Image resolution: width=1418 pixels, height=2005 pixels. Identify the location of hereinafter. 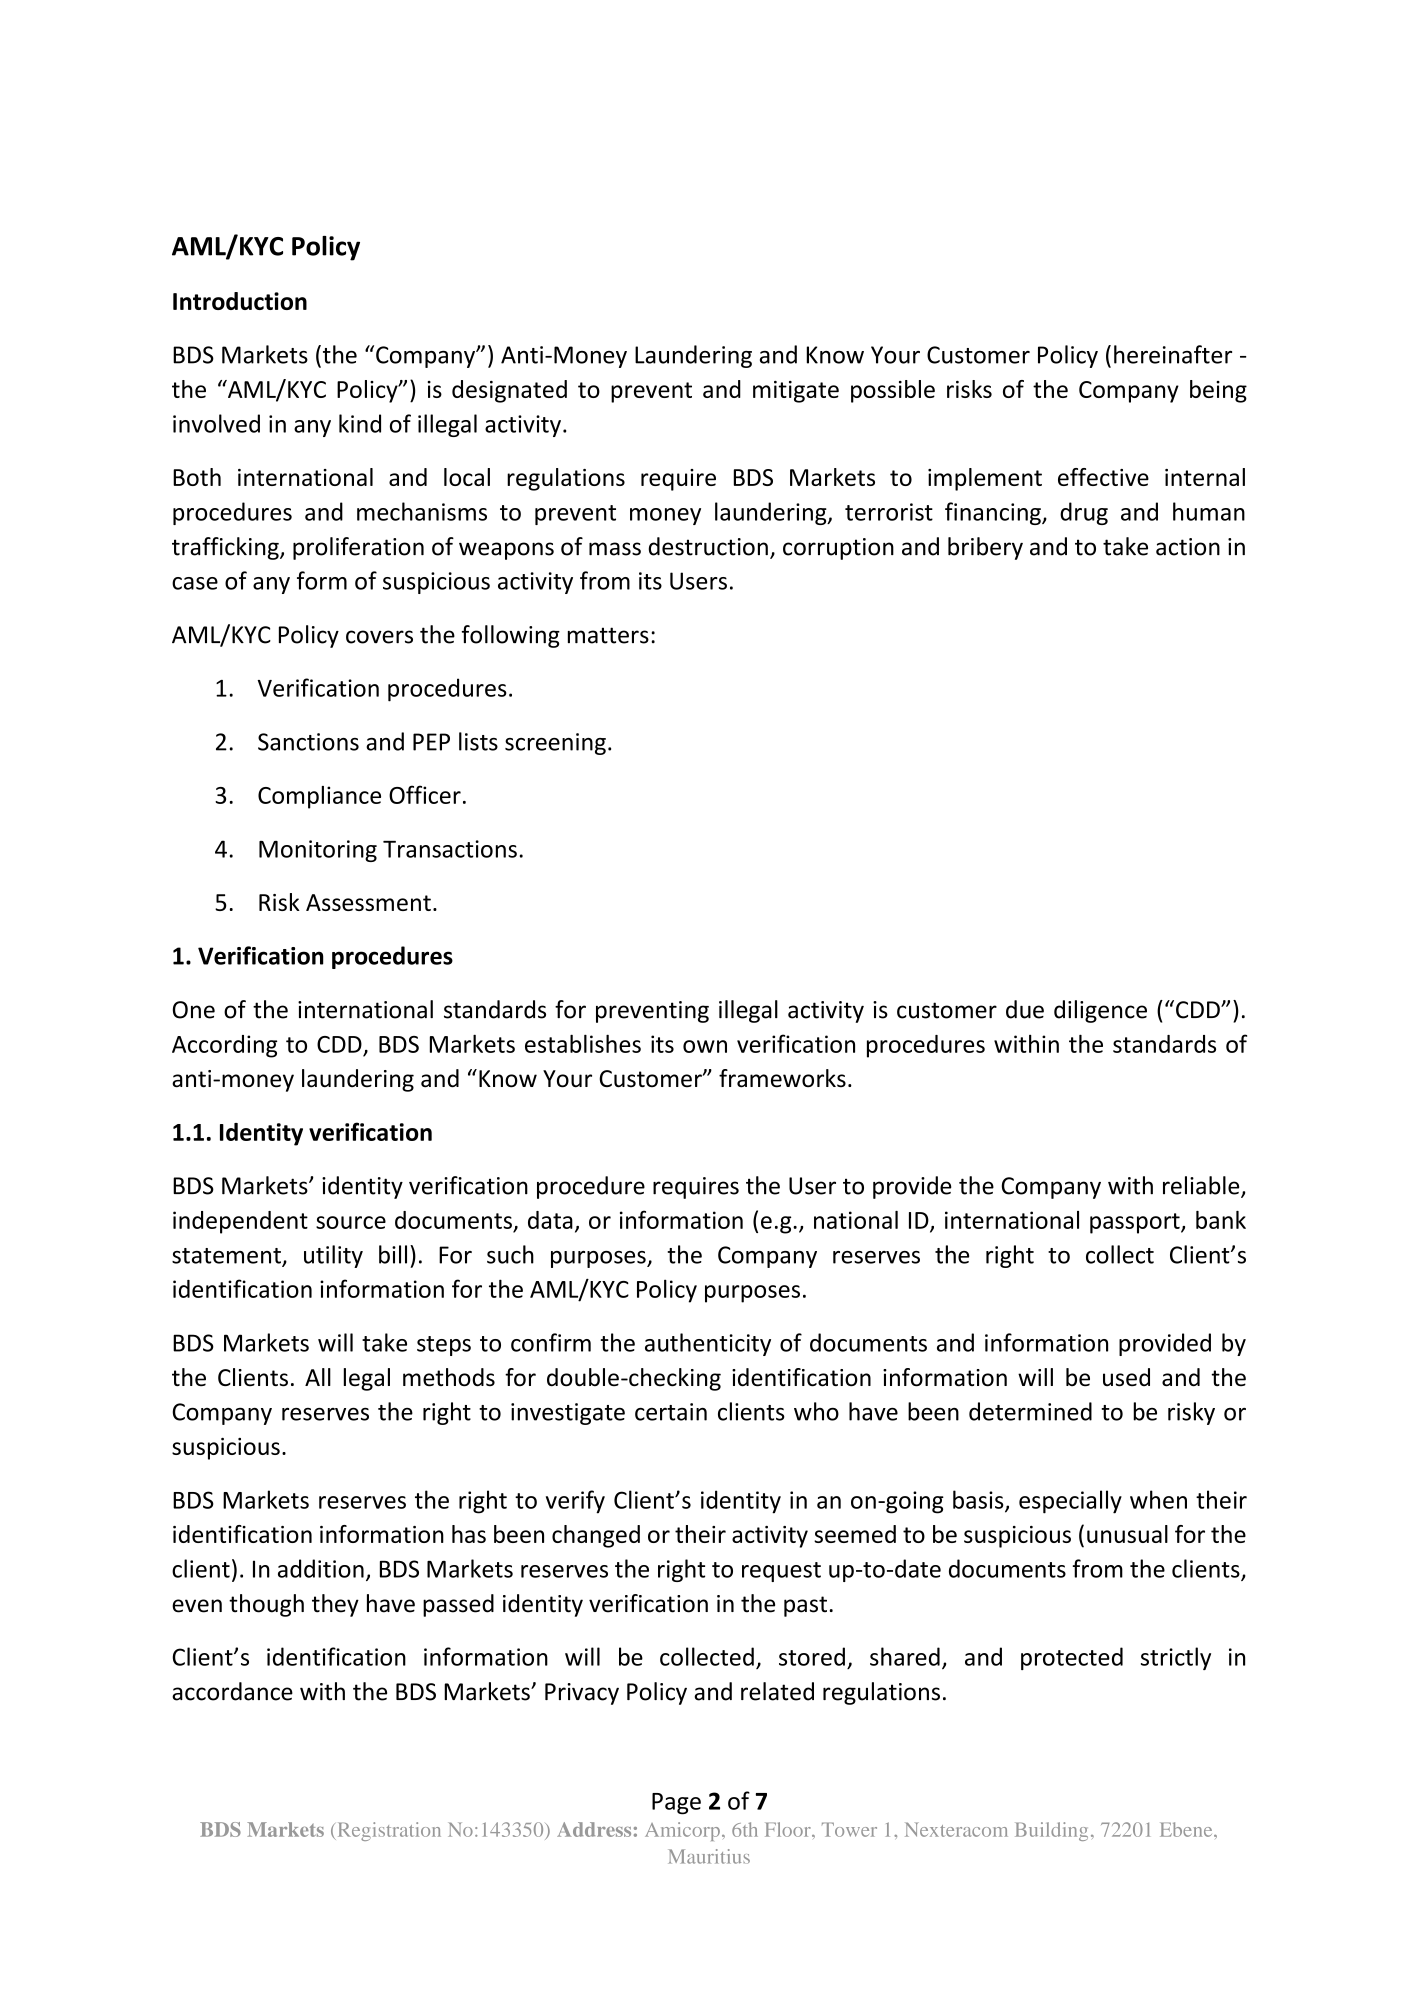
(1173, 354).
